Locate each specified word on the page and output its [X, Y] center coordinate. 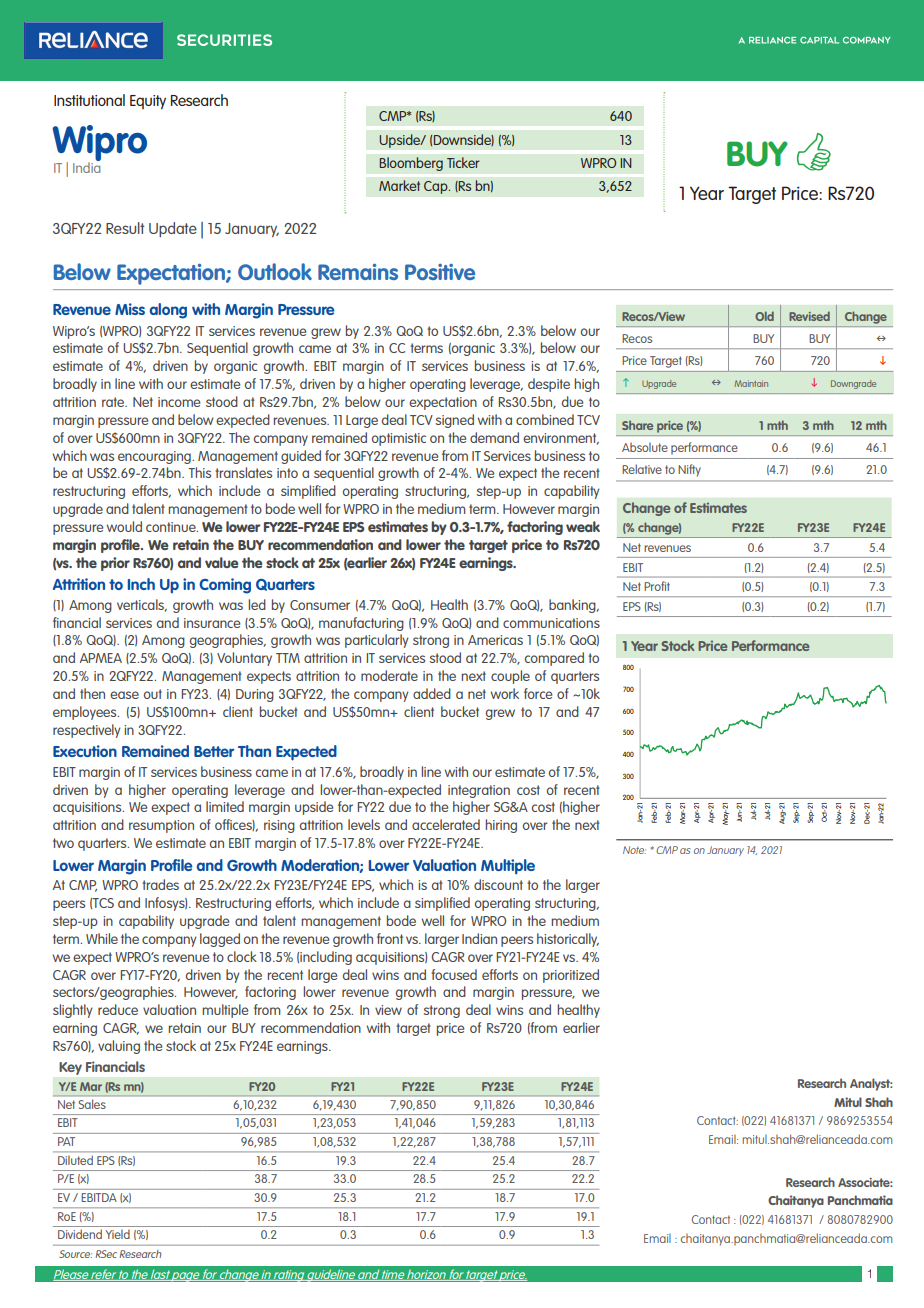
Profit [657, 586]
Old [764, 316]
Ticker [463, 162]
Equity [148, 102]
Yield [118, 1234]
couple [510, 677]
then [92, 693]
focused [454, 974]
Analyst [871, 1084]
